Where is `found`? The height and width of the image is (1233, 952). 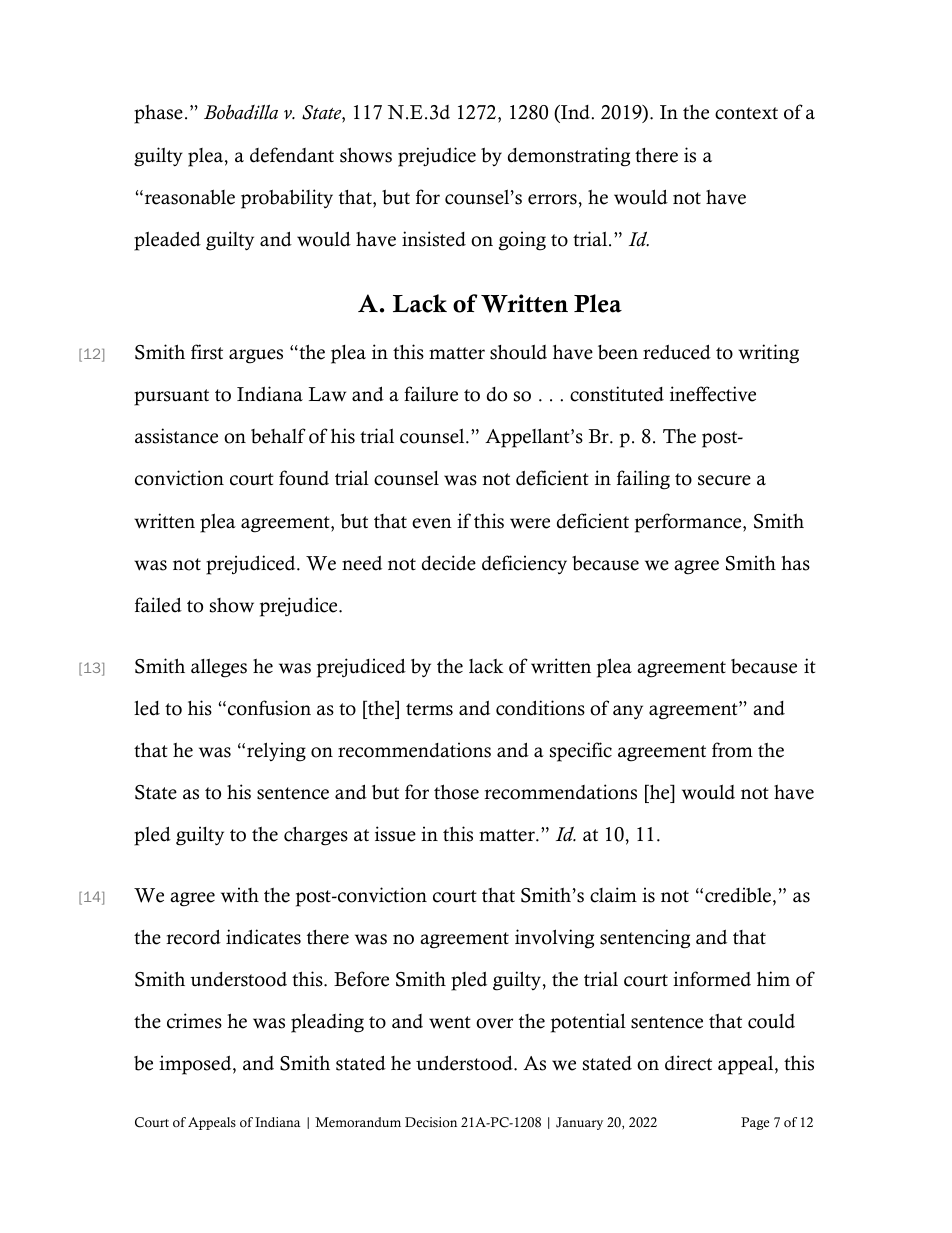 found is located at coordinates (304, 478).
